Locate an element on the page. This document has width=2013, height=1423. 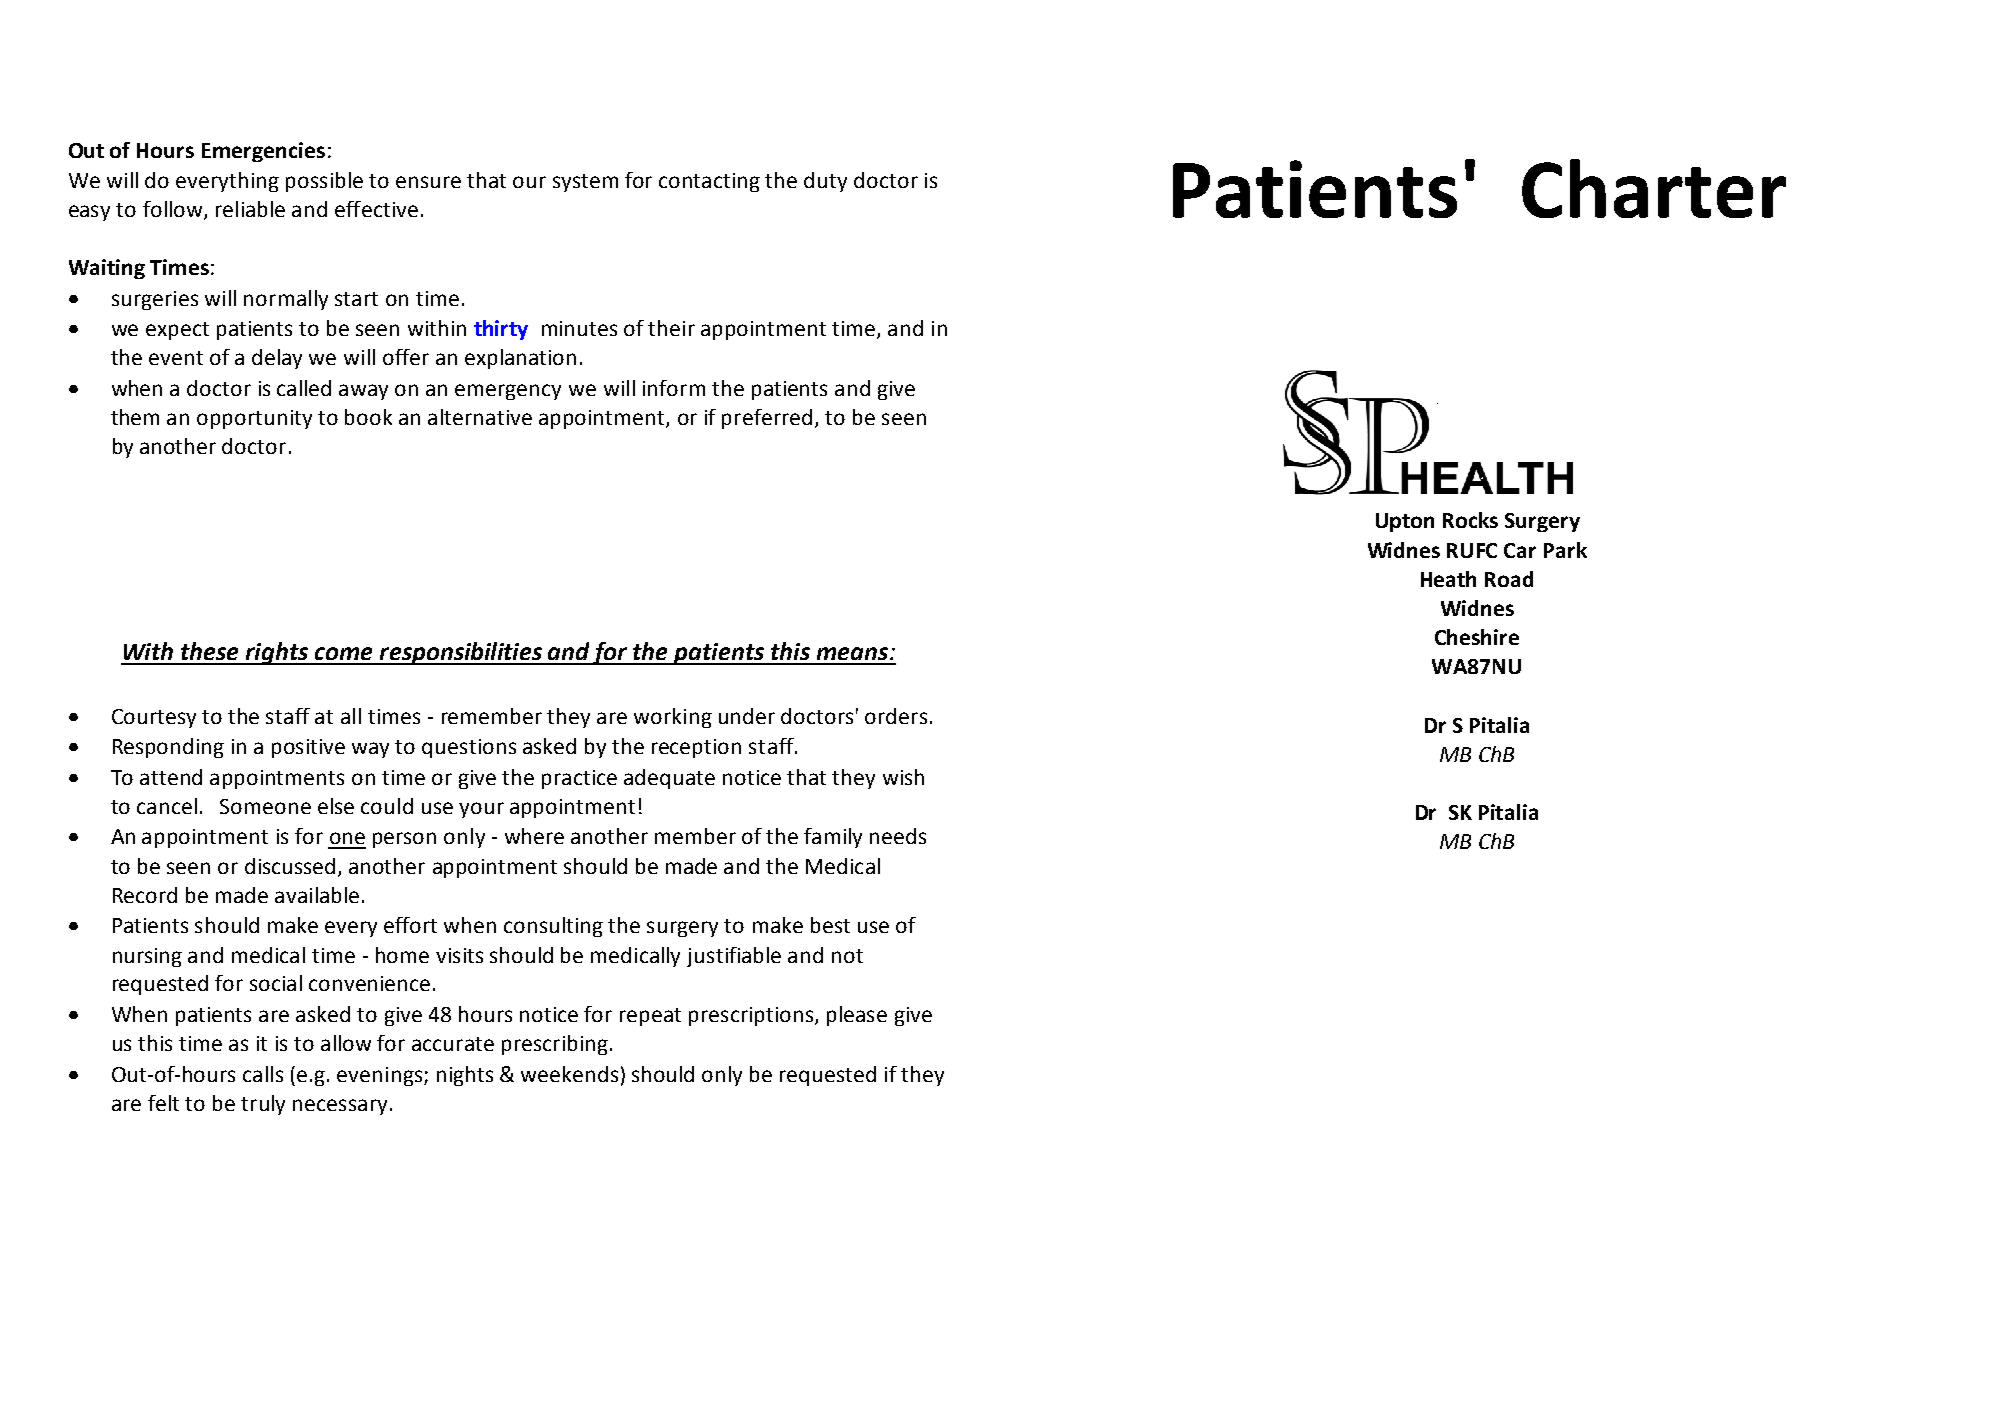
possible is located at coordinates (324, 182).
